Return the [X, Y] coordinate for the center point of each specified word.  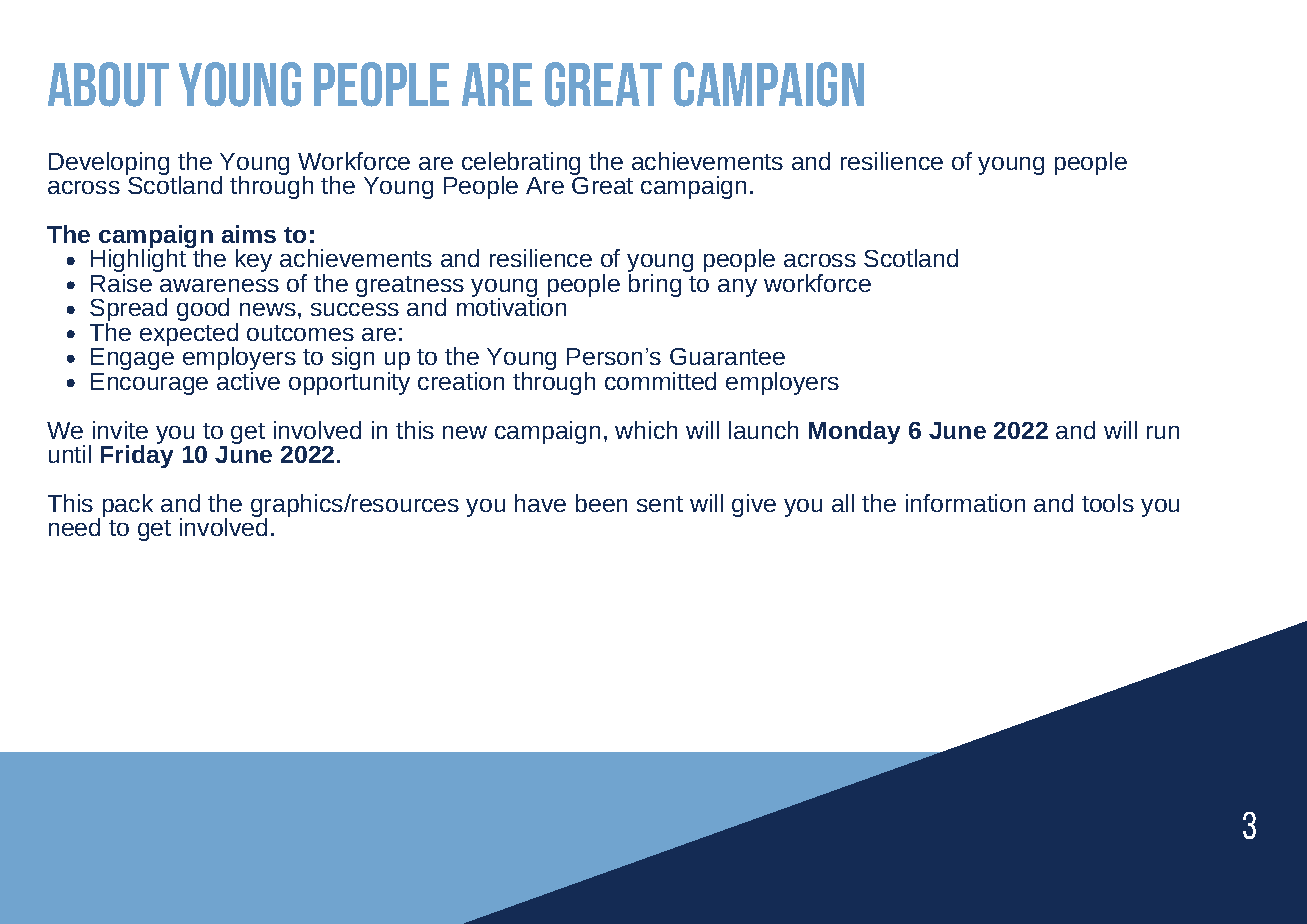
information [965, 503]
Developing [109, 165]
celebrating [523, 165]
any [737, 288]
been [601, 503]
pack [128, 505]
